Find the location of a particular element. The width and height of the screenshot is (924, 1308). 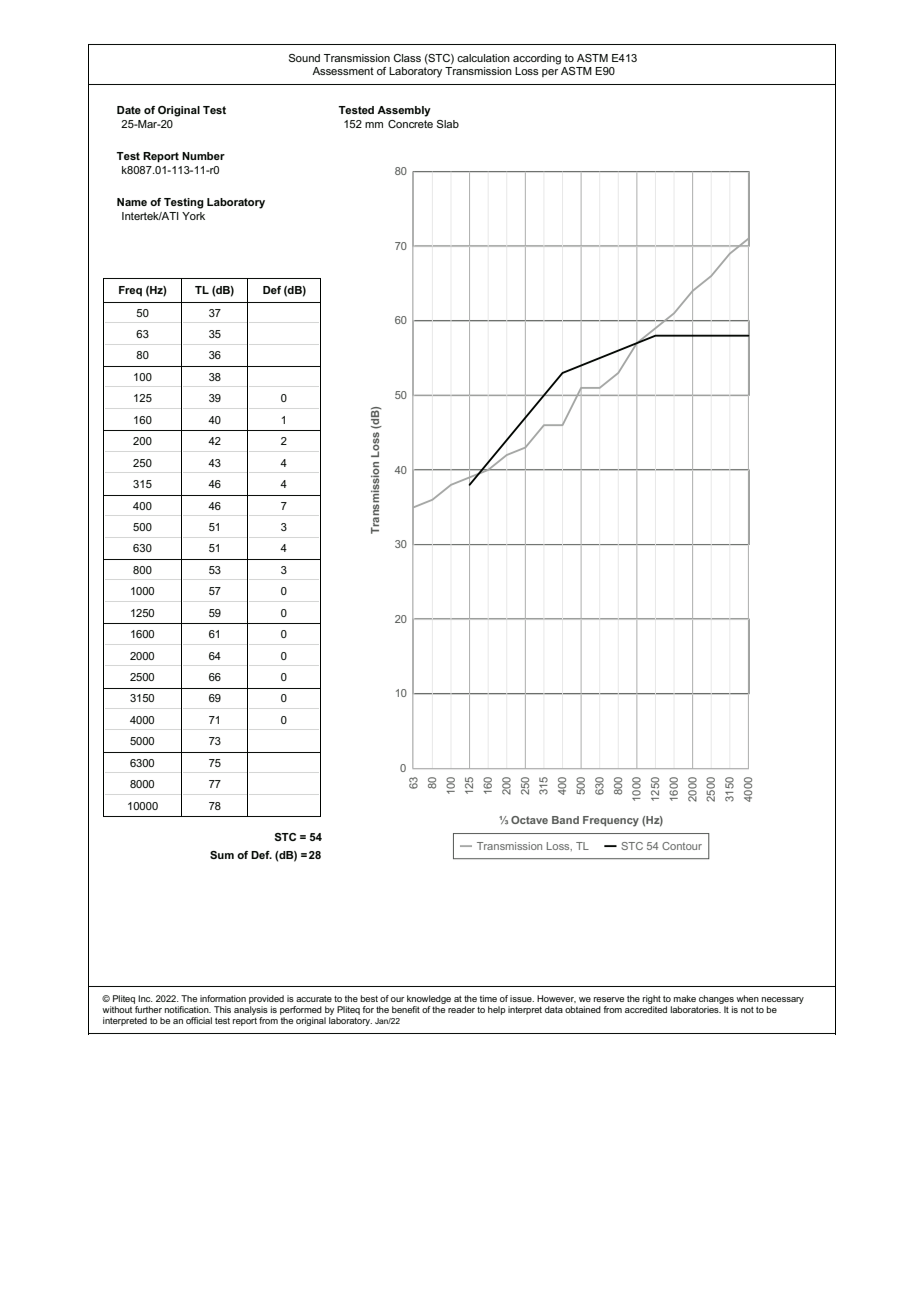

Date is located at coordinates (129, 110).
